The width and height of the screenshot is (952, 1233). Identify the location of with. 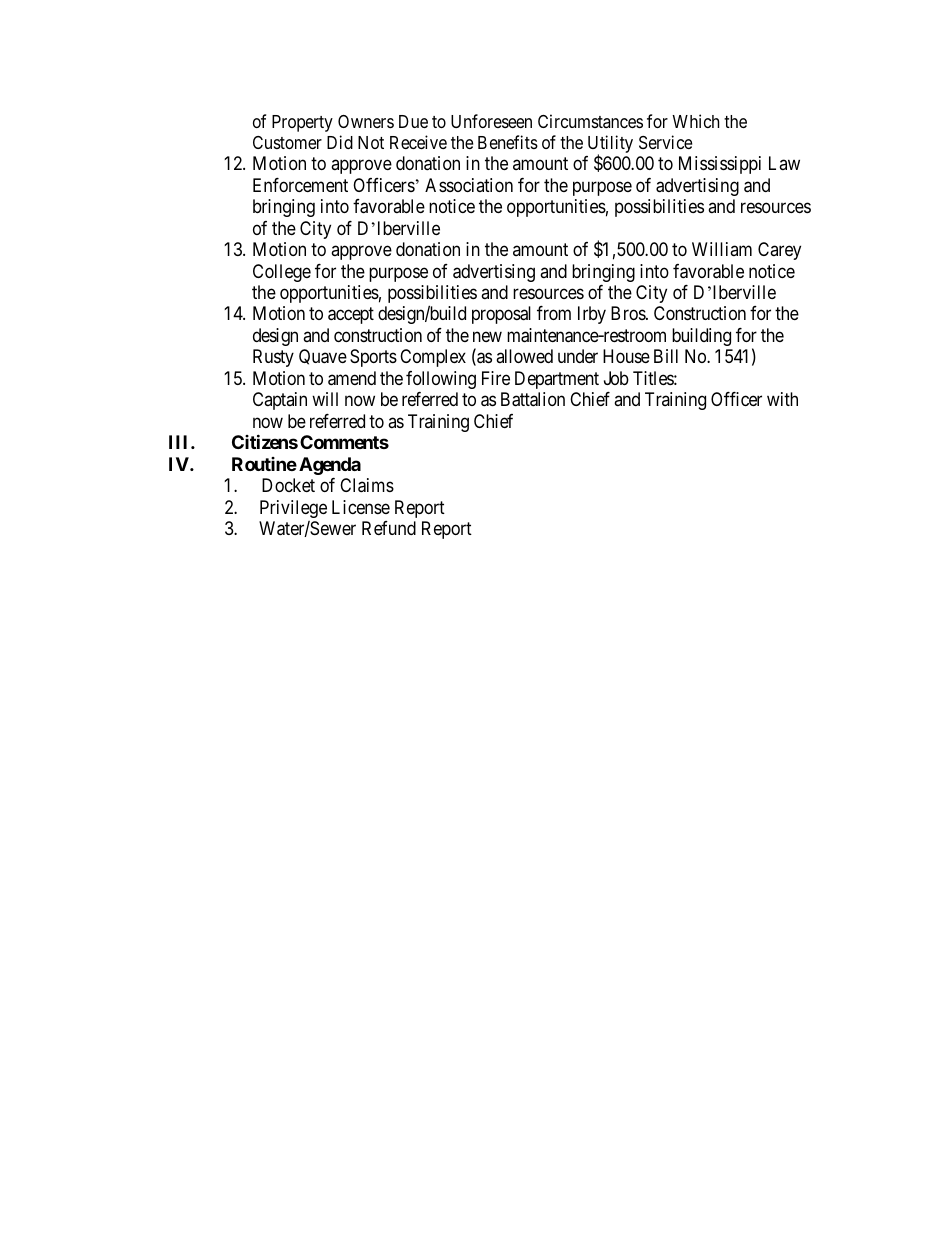
(782, 399).
